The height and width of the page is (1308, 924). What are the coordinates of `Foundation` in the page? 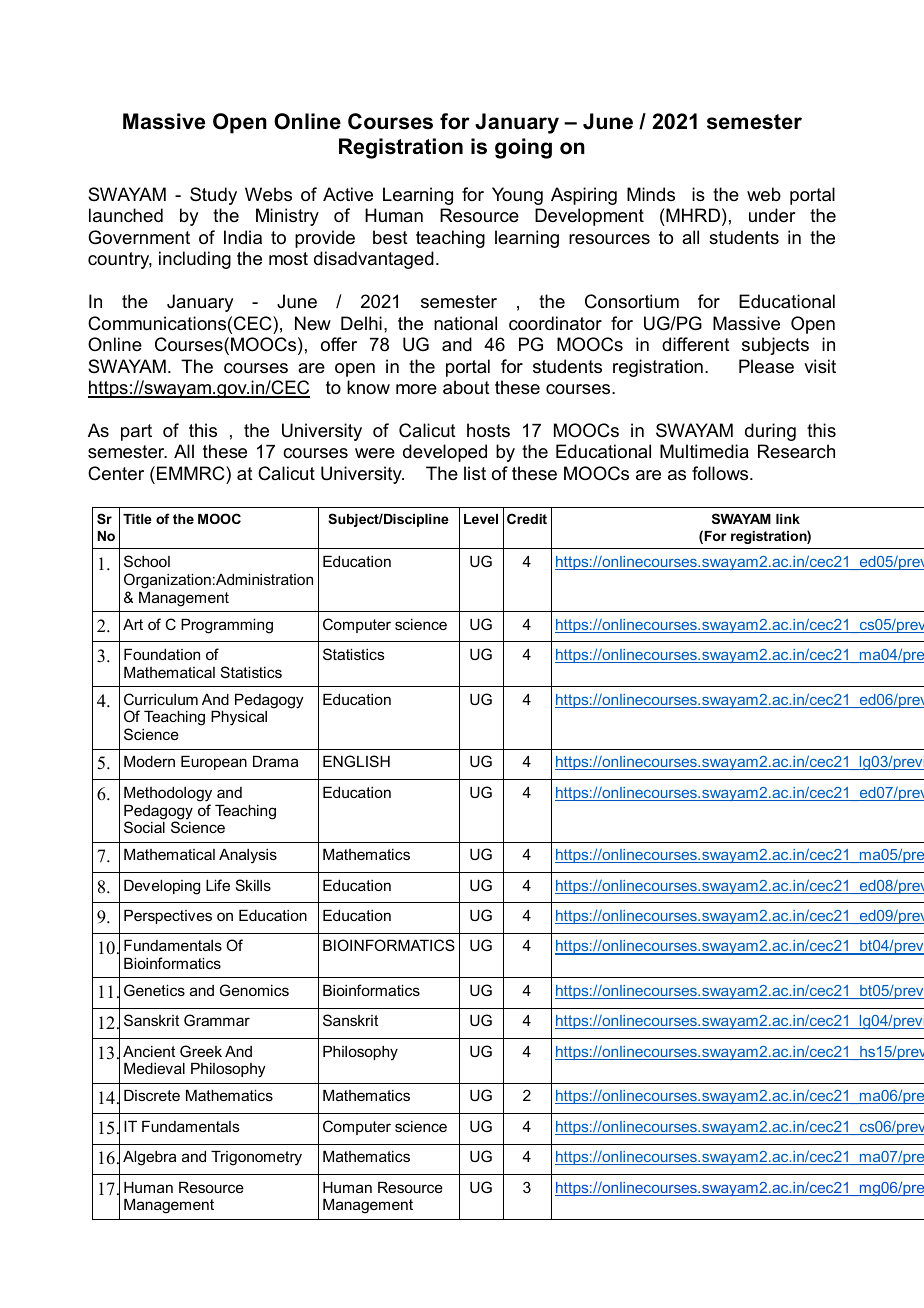 It's located at (162, 654).
